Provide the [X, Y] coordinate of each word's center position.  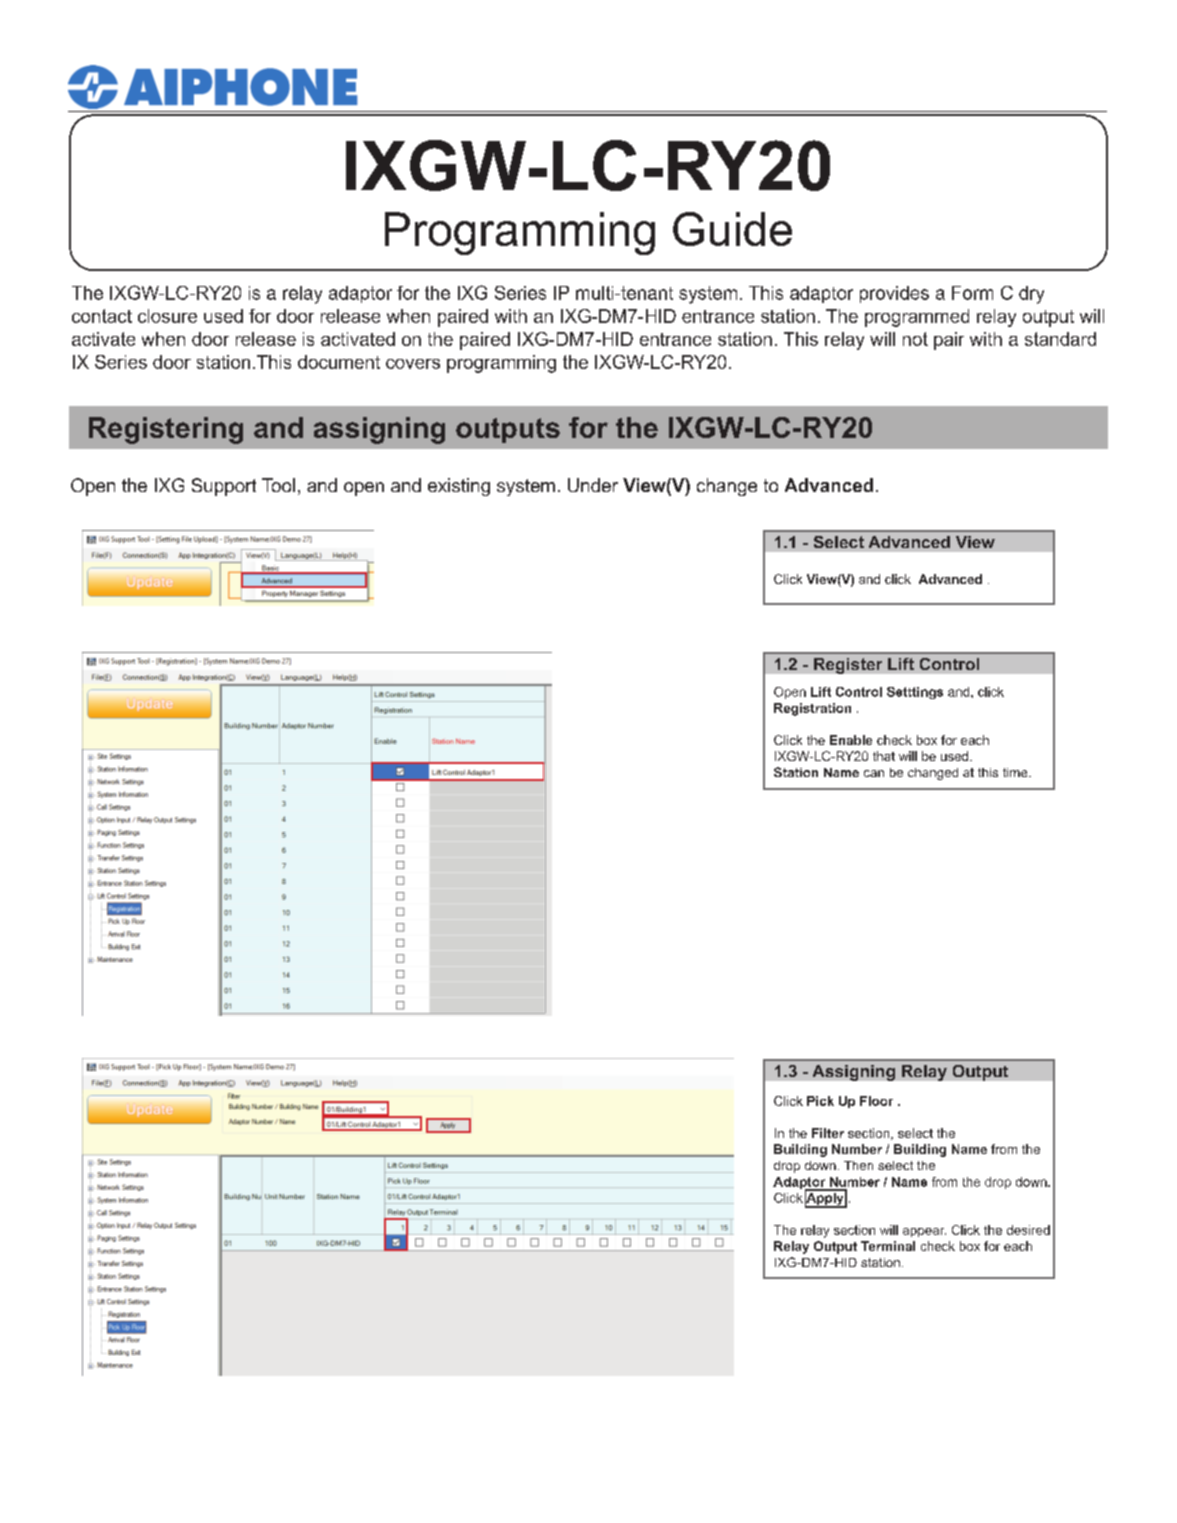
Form [972, 293]
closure [167, 316]
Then [858, 1165]
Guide [732, 229]
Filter [828, 1133]
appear [924, 1232]
